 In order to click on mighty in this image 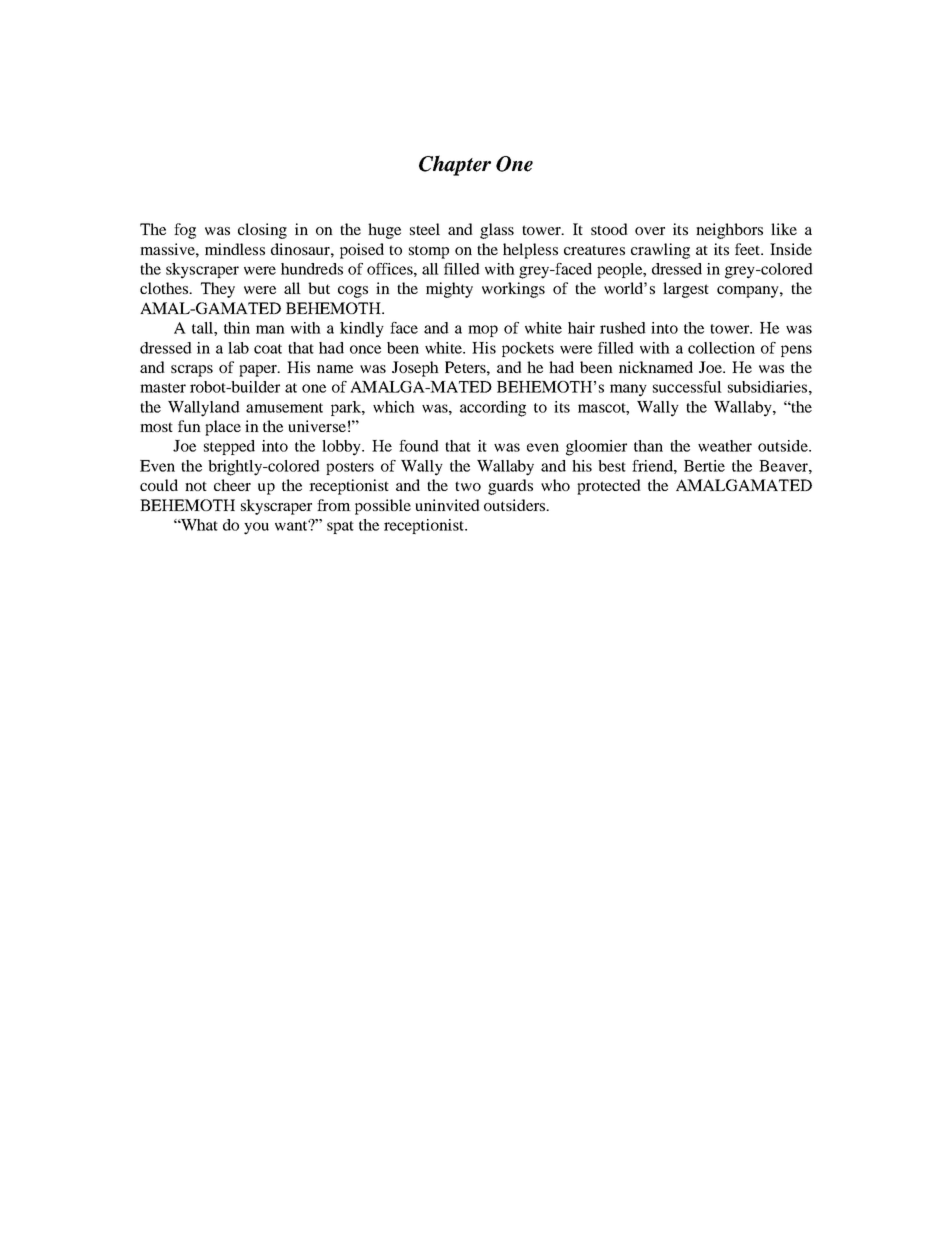, I will do `click(449, 290)`.
